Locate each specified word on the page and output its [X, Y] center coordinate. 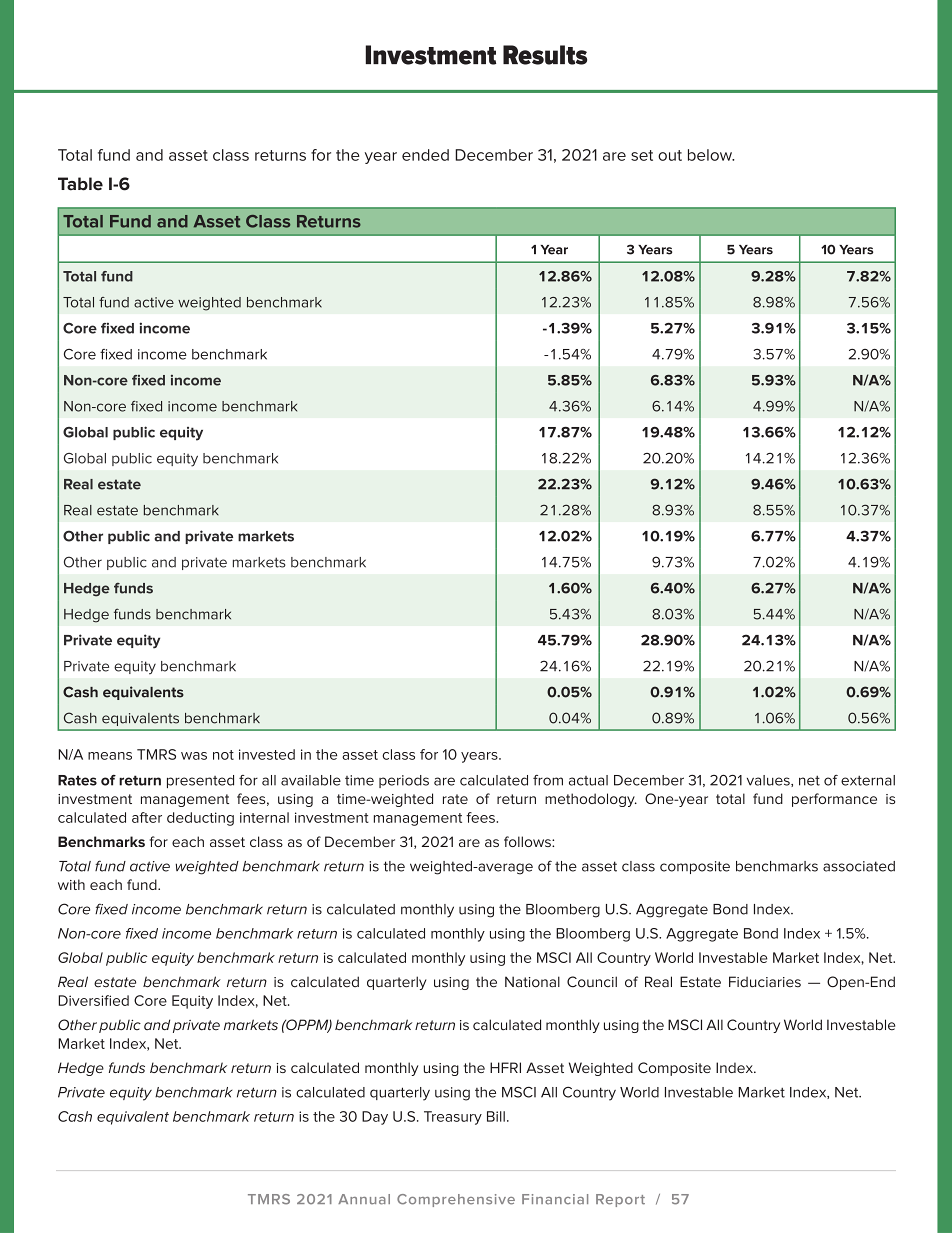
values [769, 781]
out [670, 155]
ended [425, 155]
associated [859, 866]
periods [404, 781]
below [711, 155]
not [223, 755]
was [194, 756]
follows [528, 841]
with [71, 884]
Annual [364, 1199]
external [868, 780]
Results [545, 55]
